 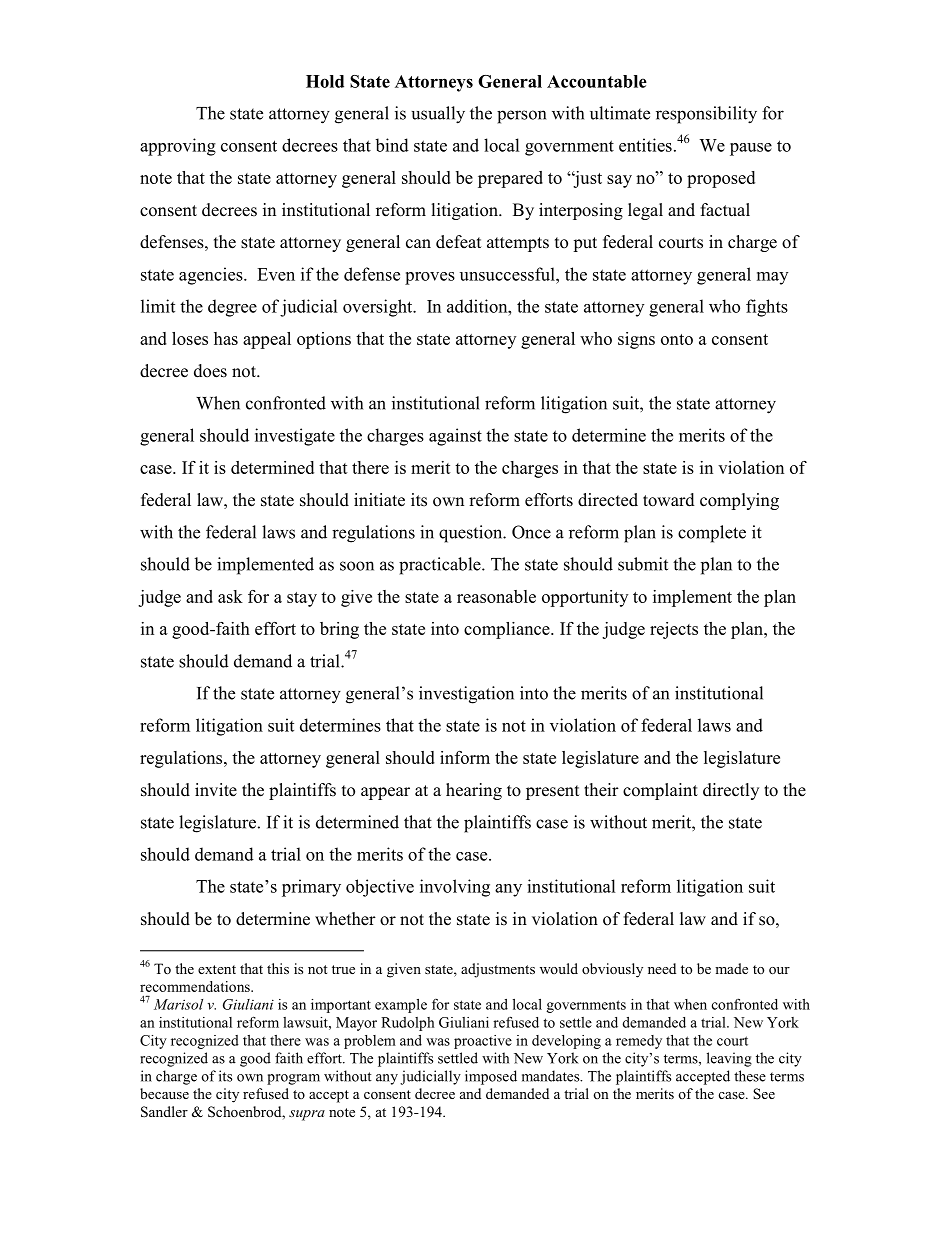 I want to click on program, so click(x=293, y=1079).
